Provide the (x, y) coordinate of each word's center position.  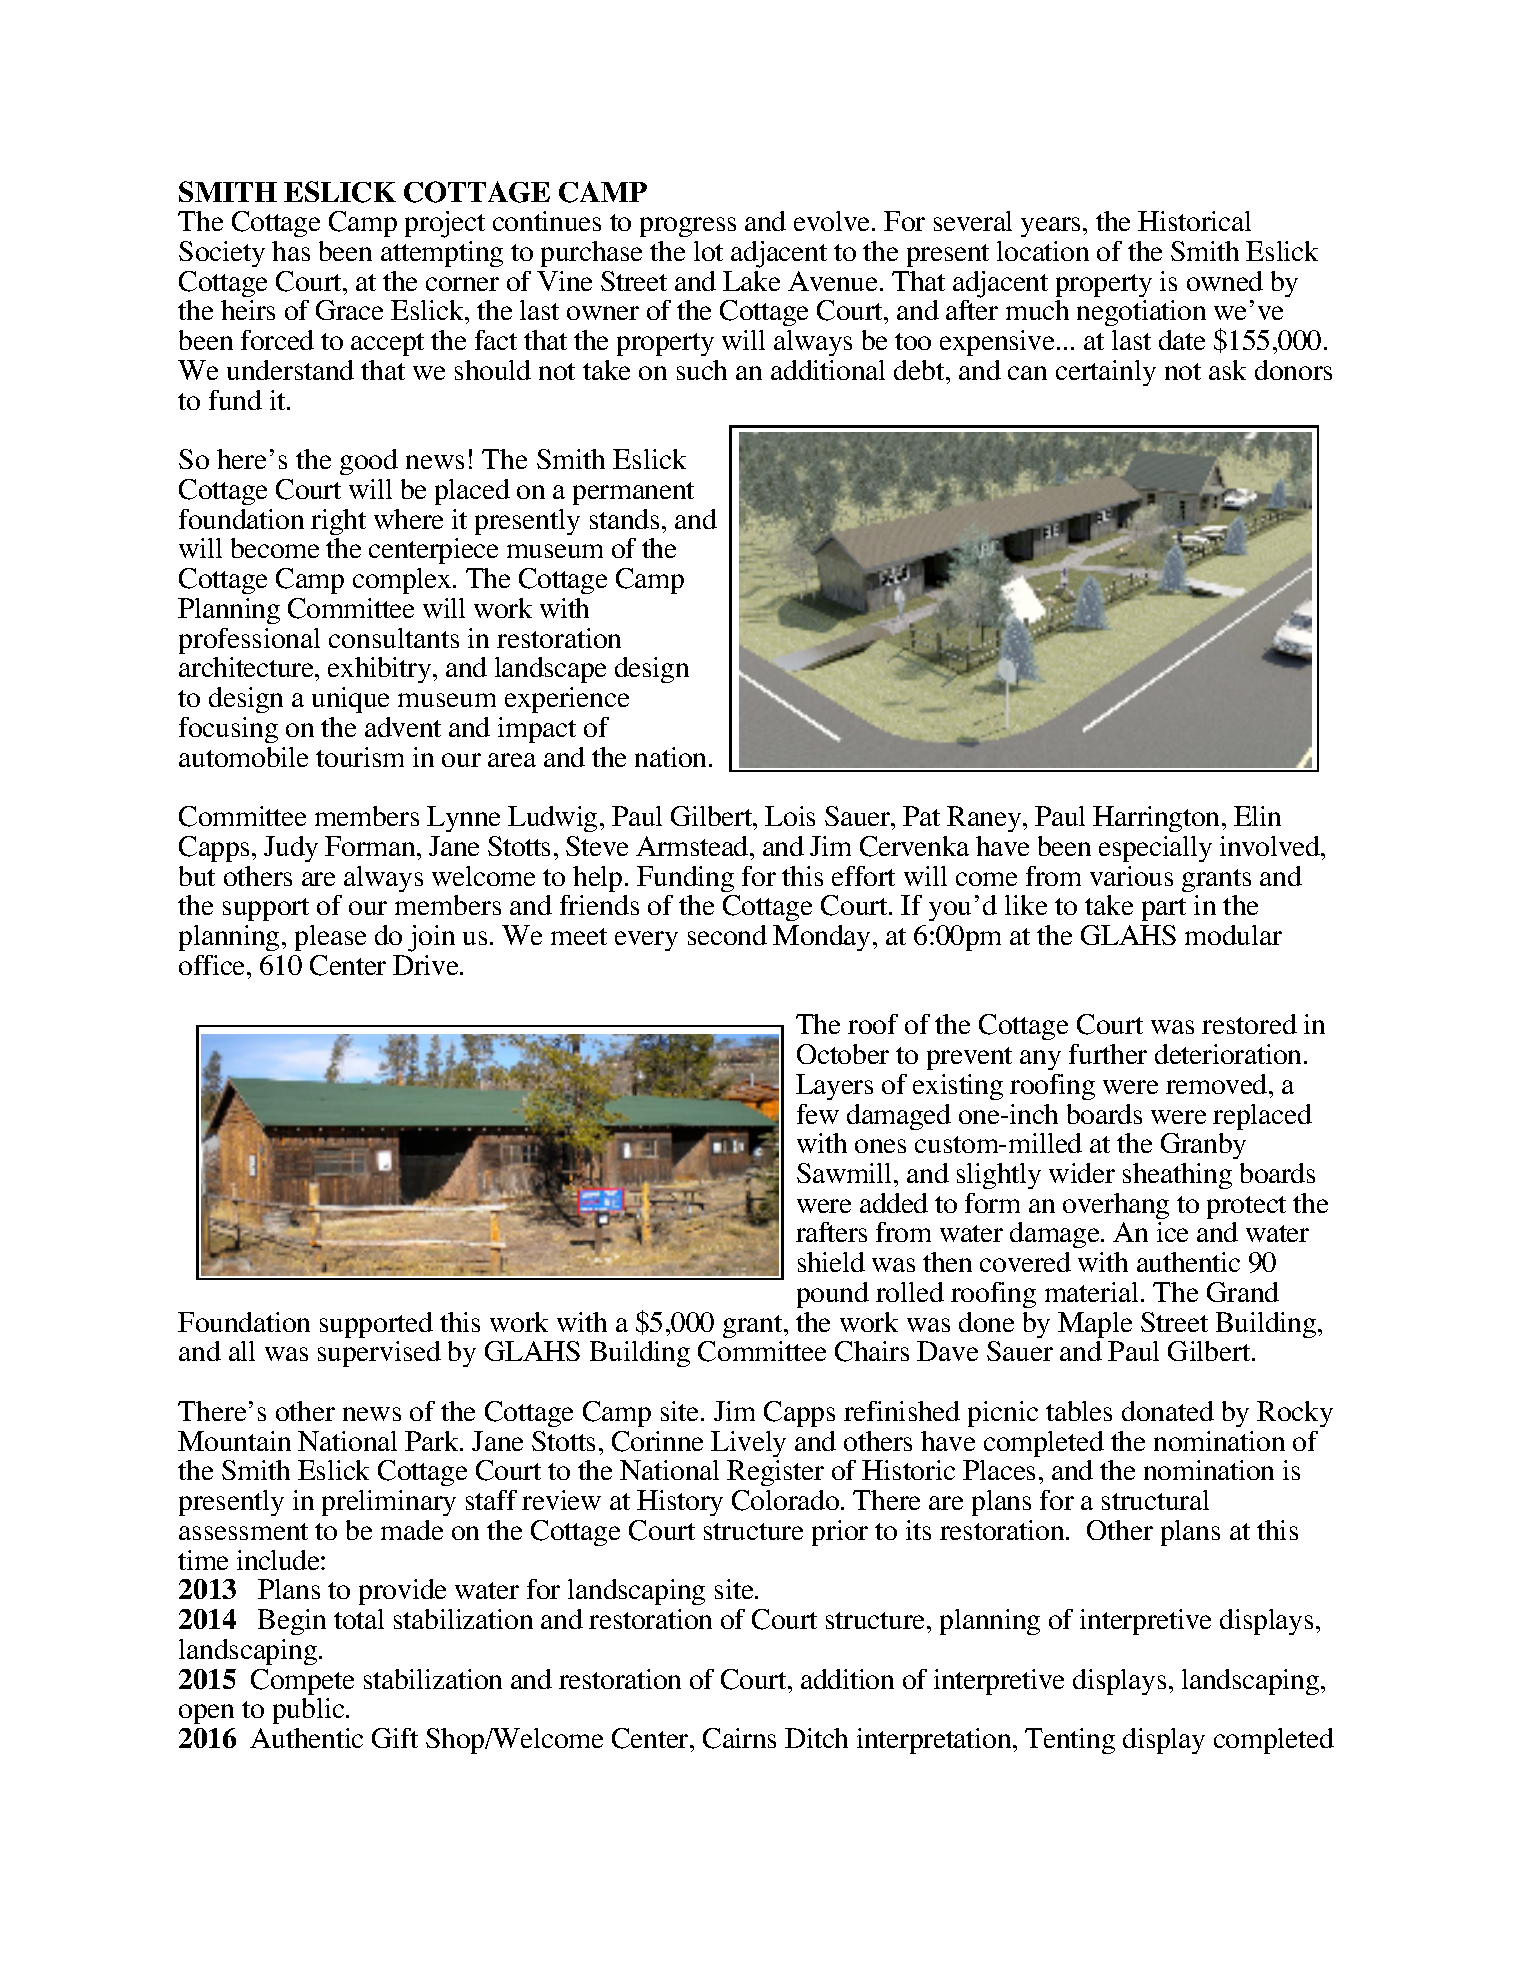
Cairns (739, 1738)
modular (1233, 935)
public (310, 1711)
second (727, 935)
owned (1225, 281)
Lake (751, 281)
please (330, 938)
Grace (349, 310)
